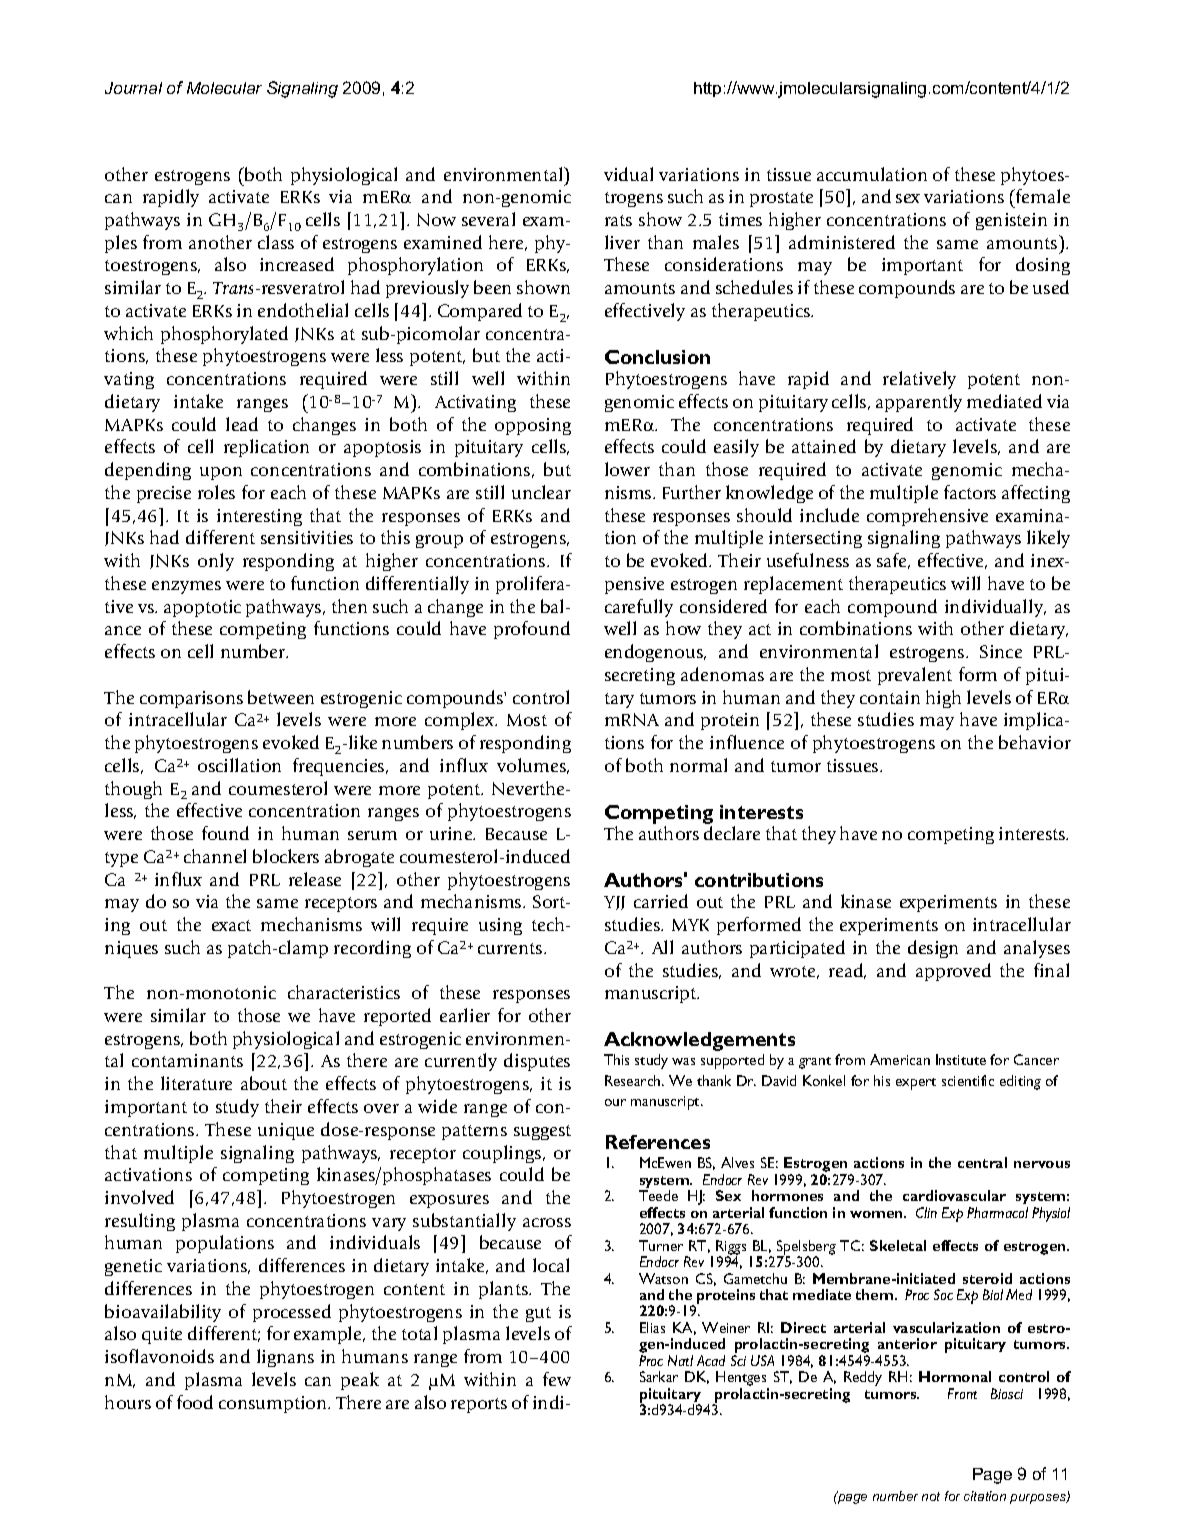  What do you see at coordinates (133, 88) in the screenshot?
I see `Journal` at bounding box center [133, 88].
